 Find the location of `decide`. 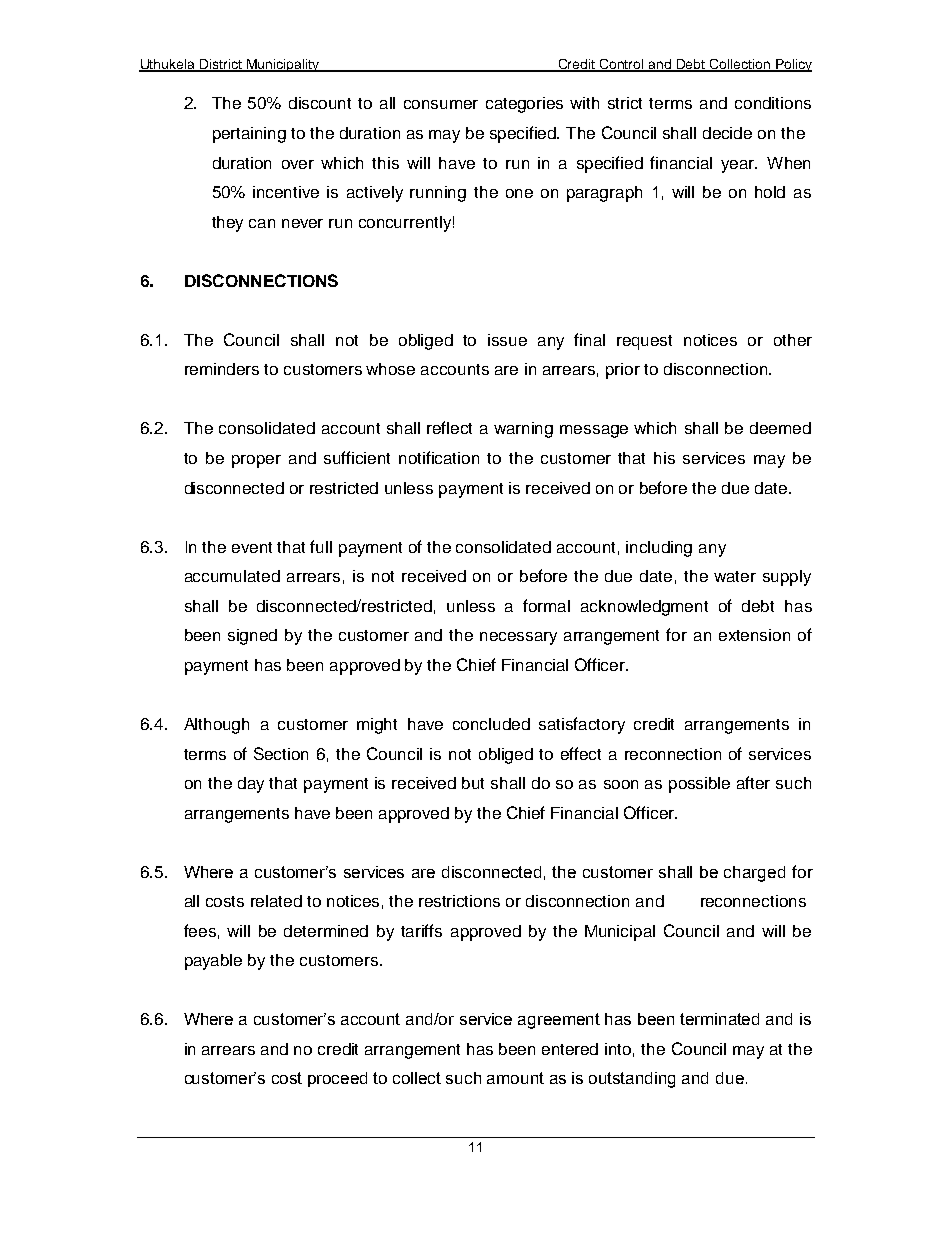

decide is located at coordinates (727, 133).
